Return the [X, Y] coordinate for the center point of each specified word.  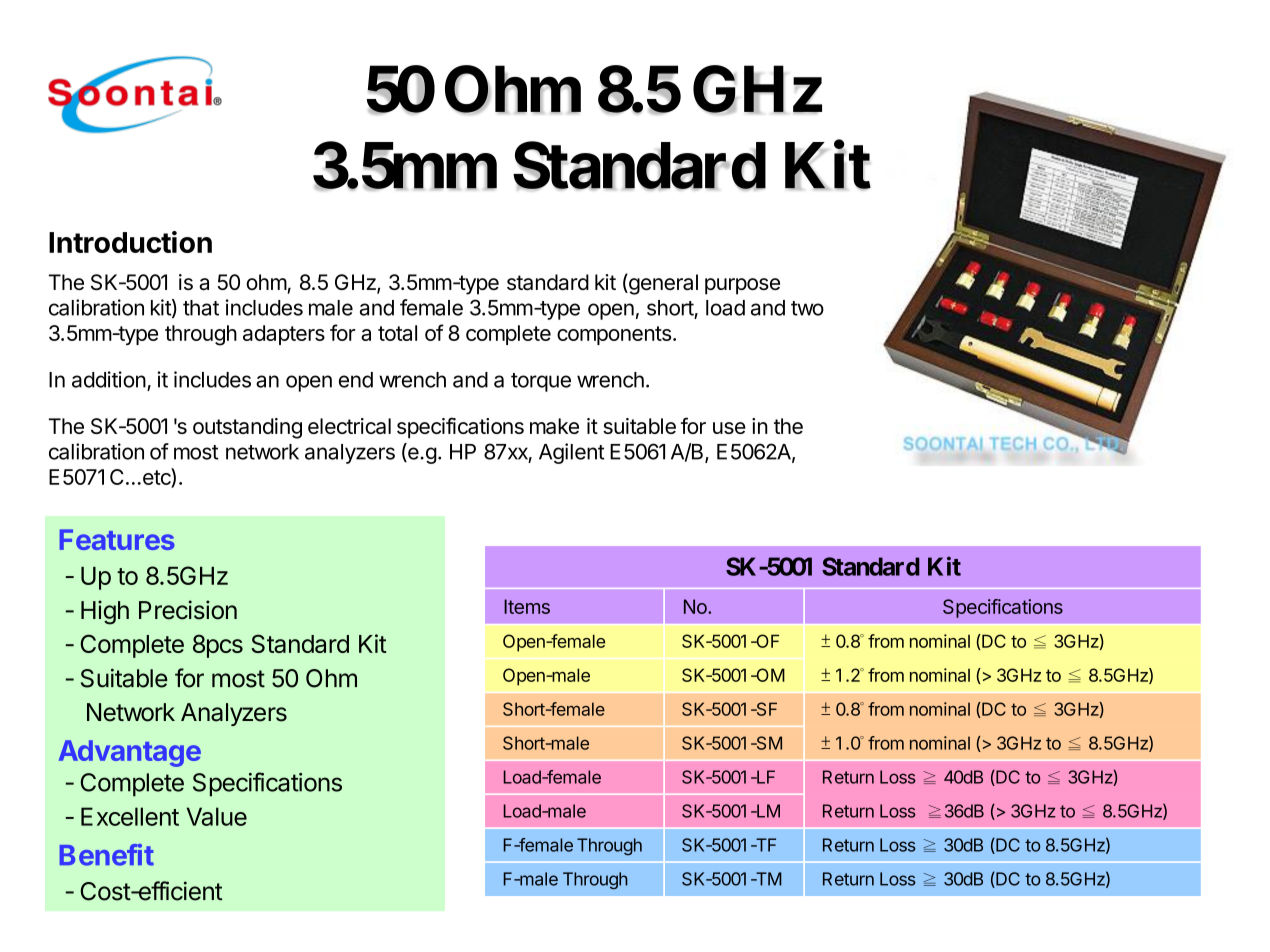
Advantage [130, 753]
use [729, 428]
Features [117, 539]
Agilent [572, 453]
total [397, 333]
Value [217, 816]
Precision [188, 610]
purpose [742, 286]
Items [527, 606]
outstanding [247, 428]
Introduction [130, 242]
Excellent [130, 816]
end [356, 380]
